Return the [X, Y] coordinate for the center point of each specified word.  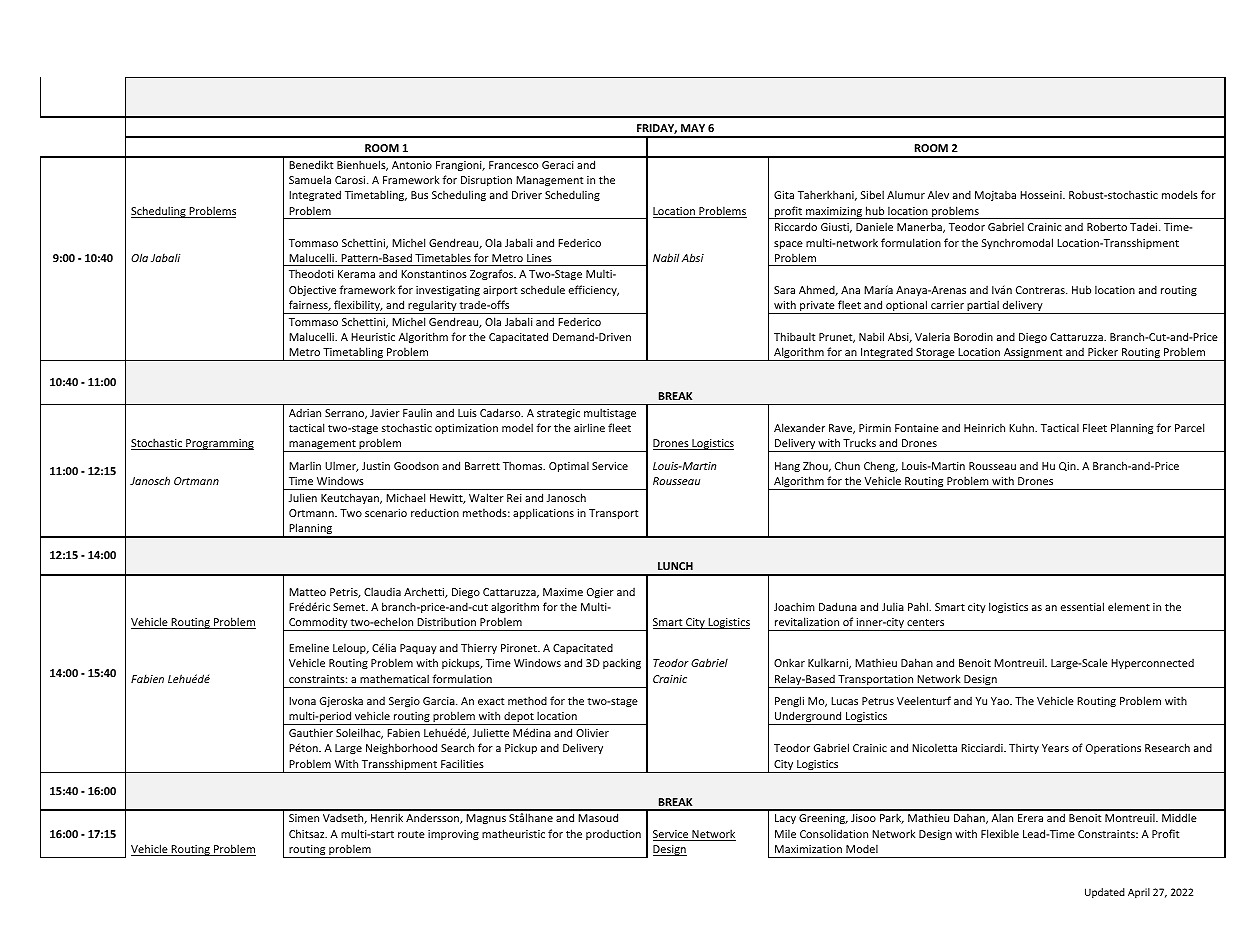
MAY [693, 128]
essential [1082, 606]
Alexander [799, 427]
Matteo [307, 592]
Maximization [808, 849]
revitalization [807, 621]
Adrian [305, 413]
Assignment [1033, 354]
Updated [1105, 893]
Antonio [412, 165]
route [411, 834]
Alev [938, 194]
